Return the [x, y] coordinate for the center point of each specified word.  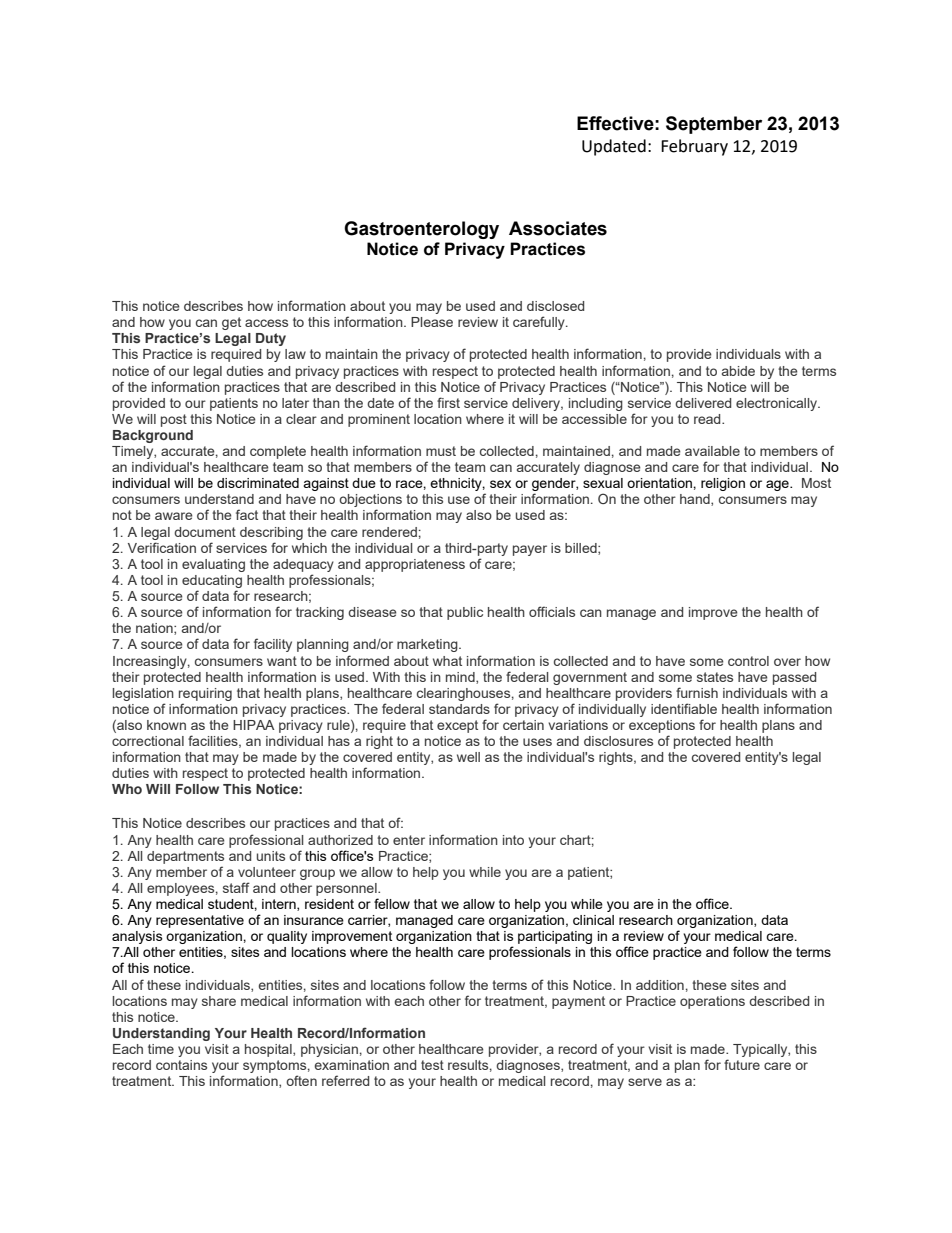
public [465, 613]
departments [185, 857]
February [694, 147]
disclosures [618, 741]
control [748, 661]
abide [738, 371]
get [231, 323]
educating [212, 581]
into [513, 840]
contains [181, 1065]
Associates [558, 228]
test [432, 1065]
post [174, 420]
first [448, 402]
